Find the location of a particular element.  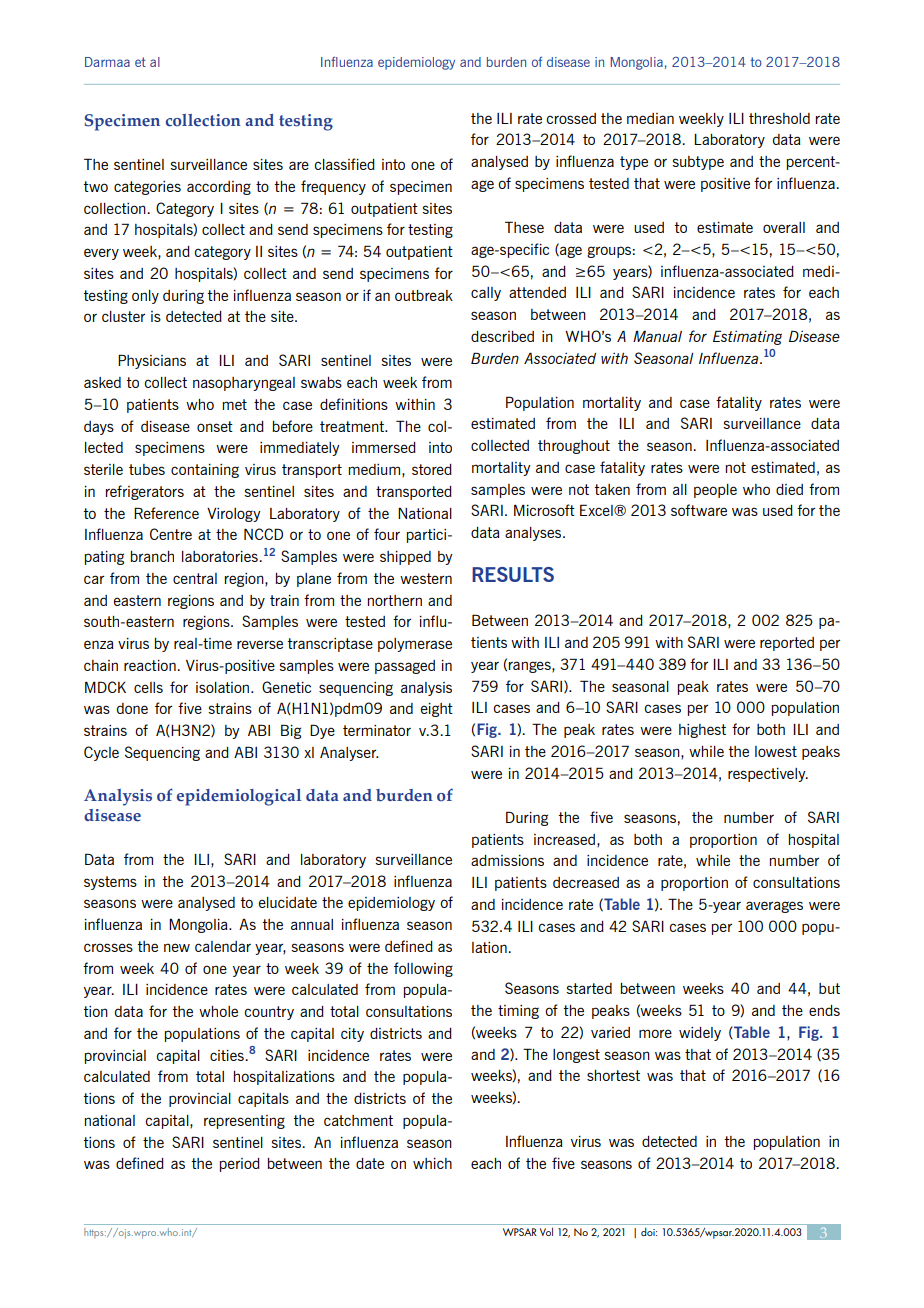

threshold is located at coordinates (779, 118).
